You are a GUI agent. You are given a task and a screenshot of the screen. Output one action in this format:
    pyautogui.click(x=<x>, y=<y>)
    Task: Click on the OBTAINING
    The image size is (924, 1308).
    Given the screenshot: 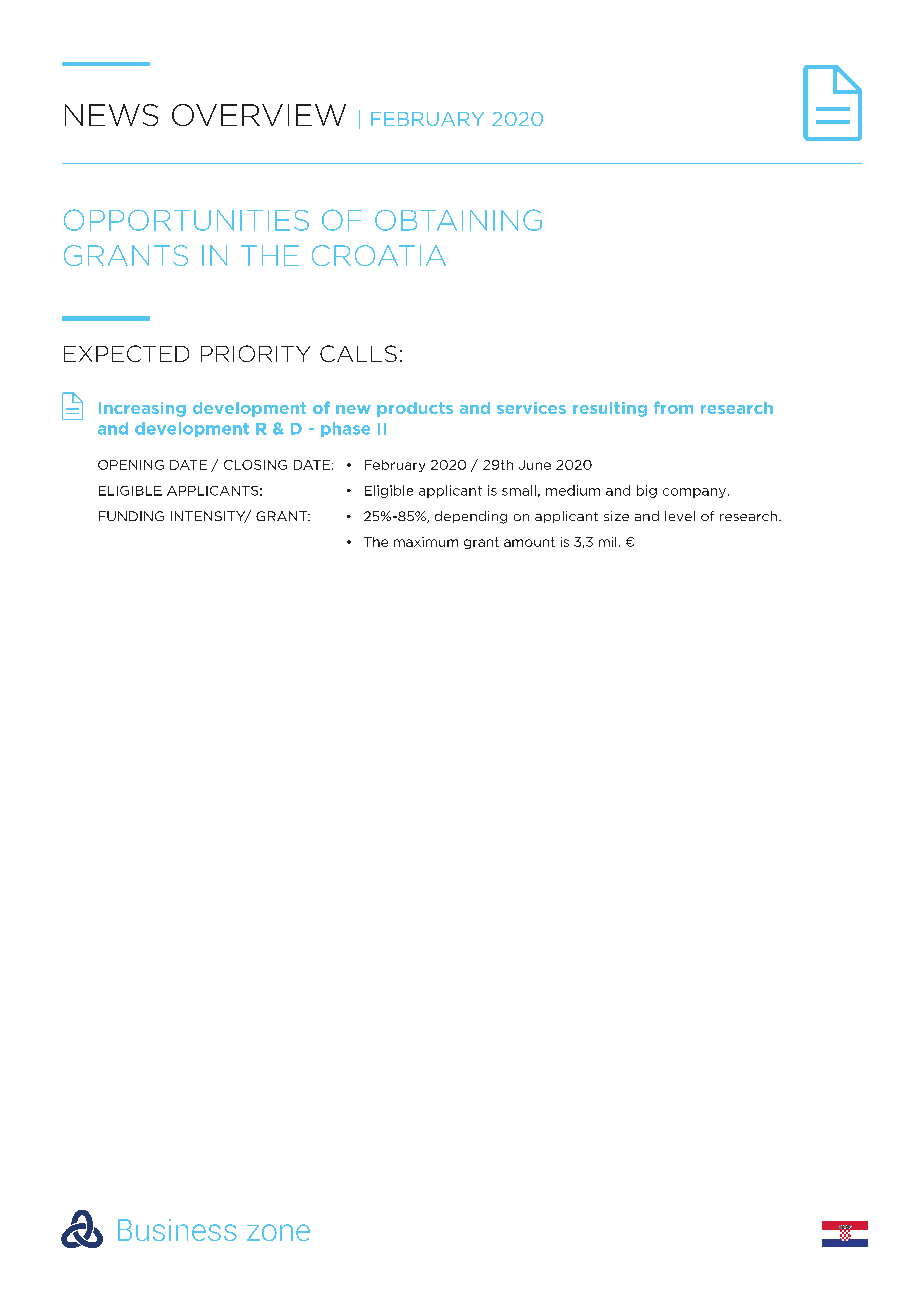 What is the action you would take?
    pyautogui.click(x=458, y=220)
